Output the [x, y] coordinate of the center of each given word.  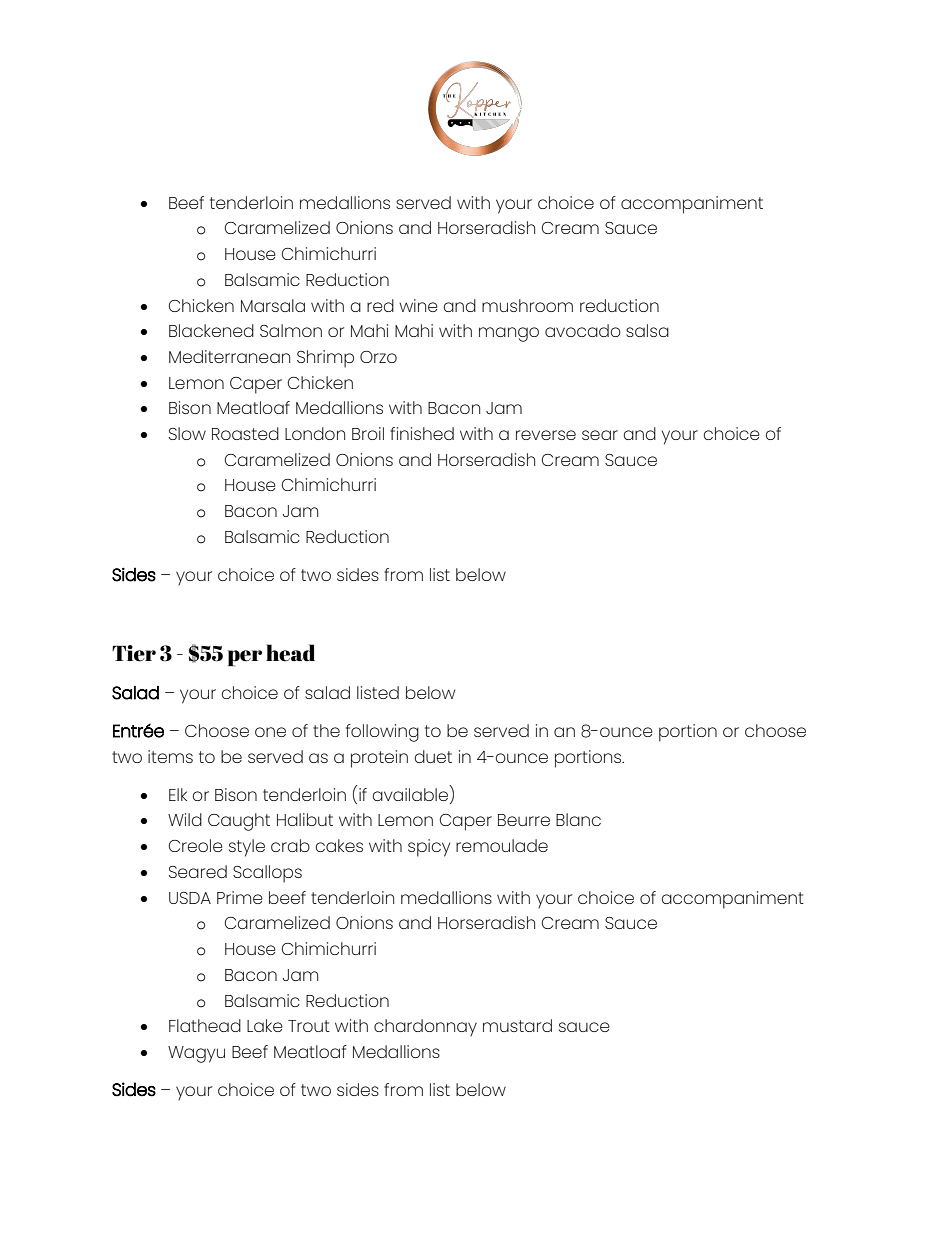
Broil [368, 433]
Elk [178, 794]
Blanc [578, 819]
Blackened [211, 330]
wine [418, 305]
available [410, 794]
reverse [546, 435]
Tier [134, 653]
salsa [647, 330]
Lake [265, 1025]
